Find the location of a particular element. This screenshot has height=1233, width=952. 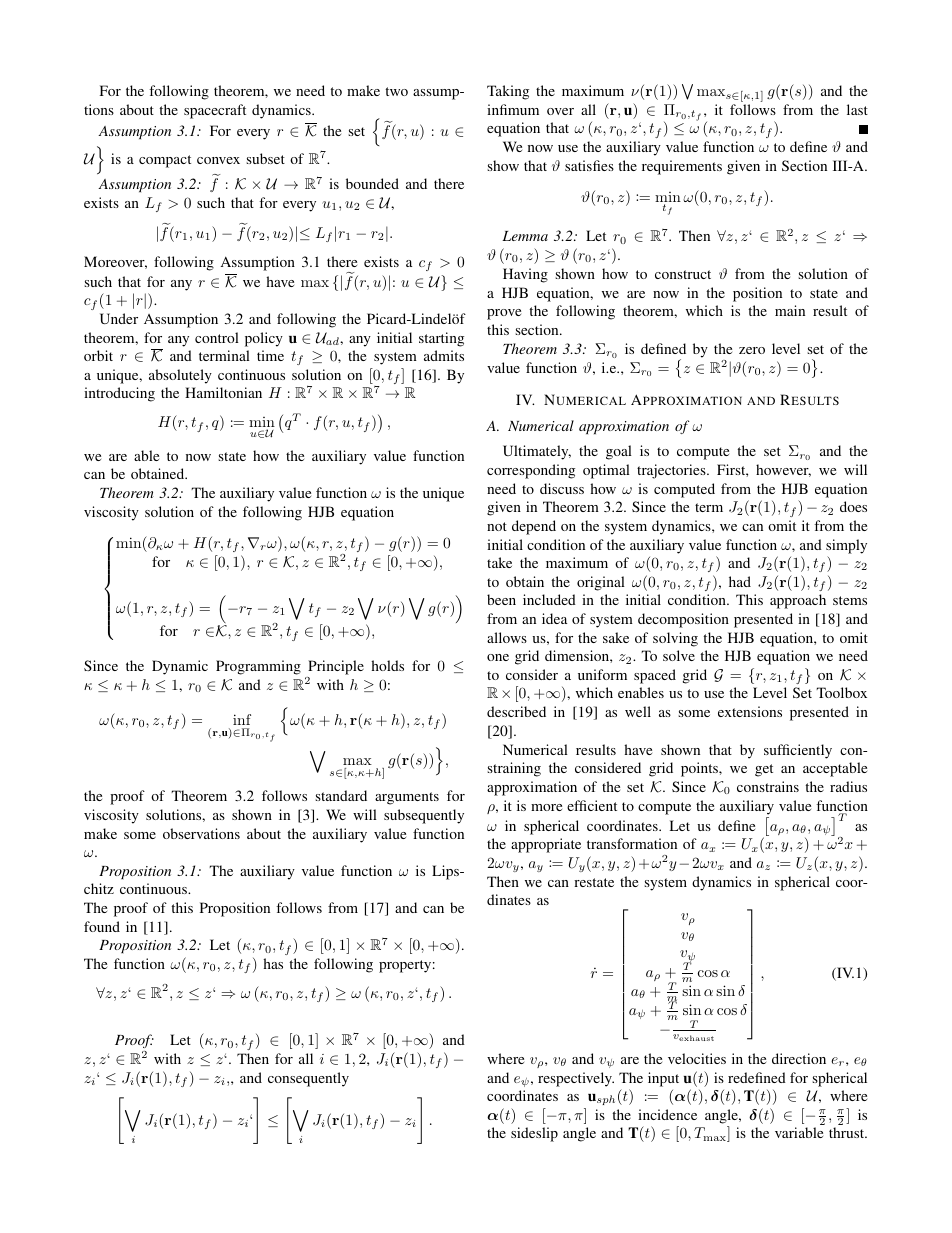

spacecraft is located at coordinates (215, 111).
